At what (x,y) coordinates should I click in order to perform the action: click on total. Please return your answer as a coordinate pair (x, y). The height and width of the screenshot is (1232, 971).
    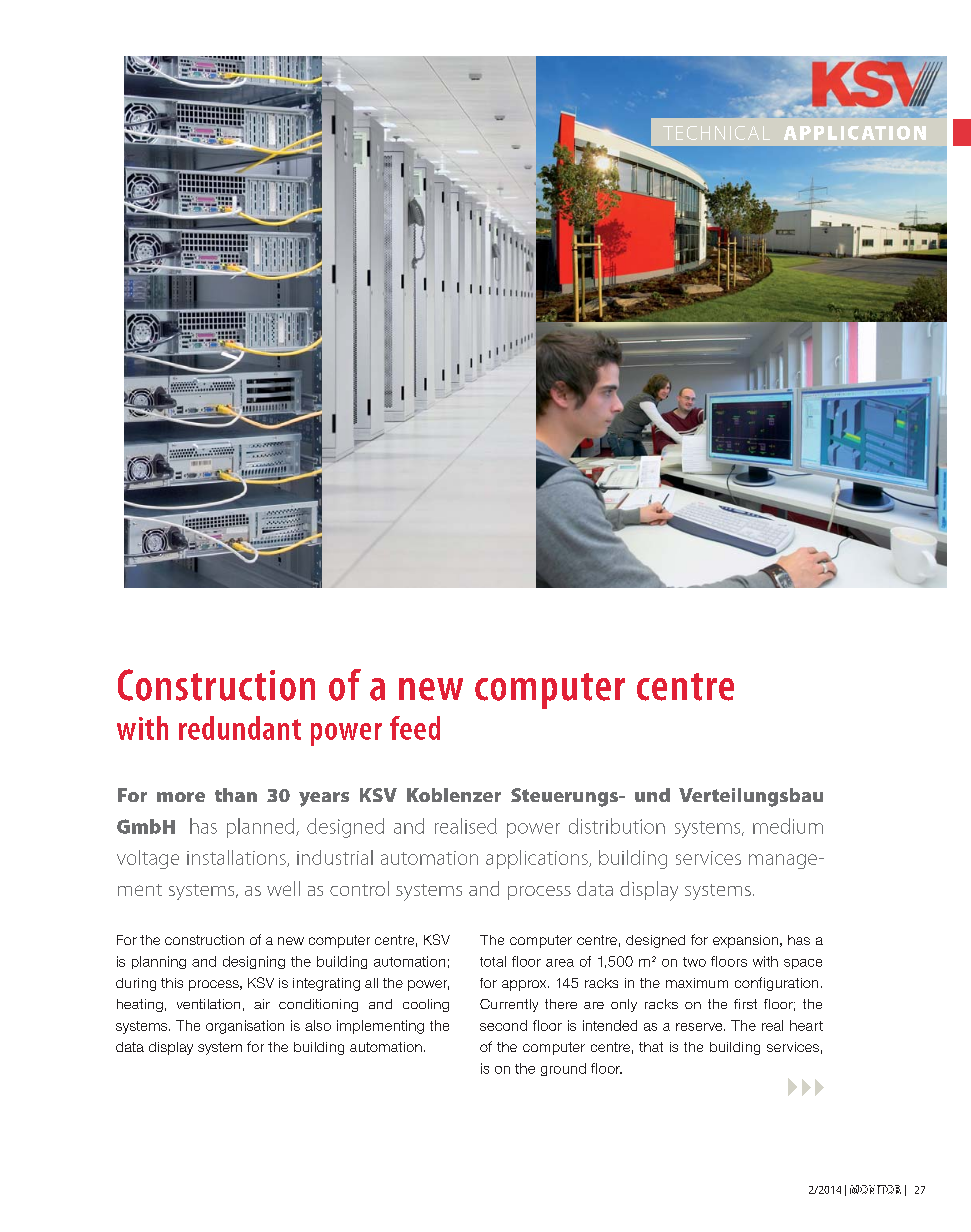
    Looking at the image, I should click on (493, 961).
